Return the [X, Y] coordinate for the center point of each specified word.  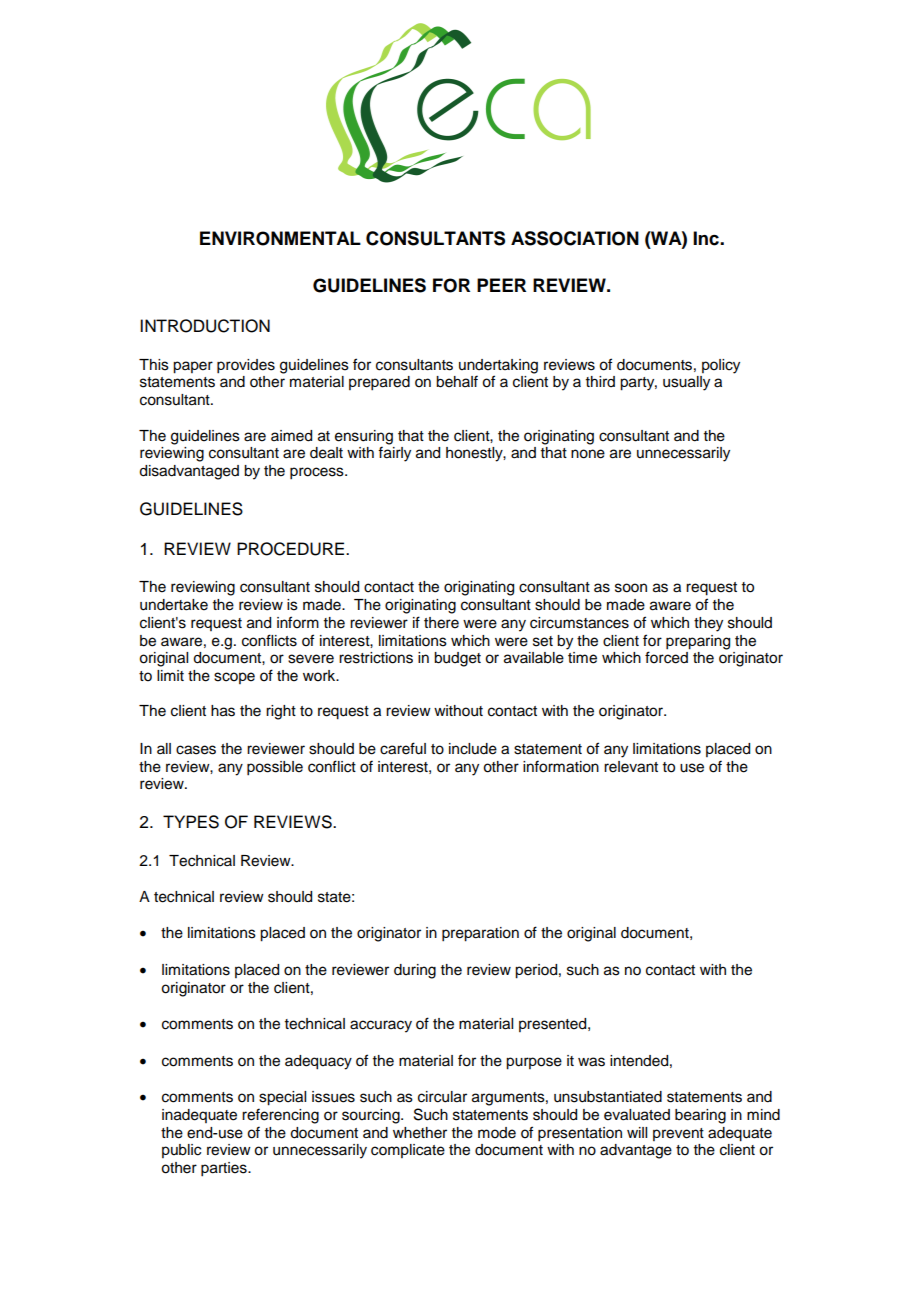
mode [497, 1133]
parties [225, 1169]
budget [457, 659]
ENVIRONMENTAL [280, 238]
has [223, 711]
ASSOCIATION [575, 238]
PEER [501, 285]
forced [666, 657]
